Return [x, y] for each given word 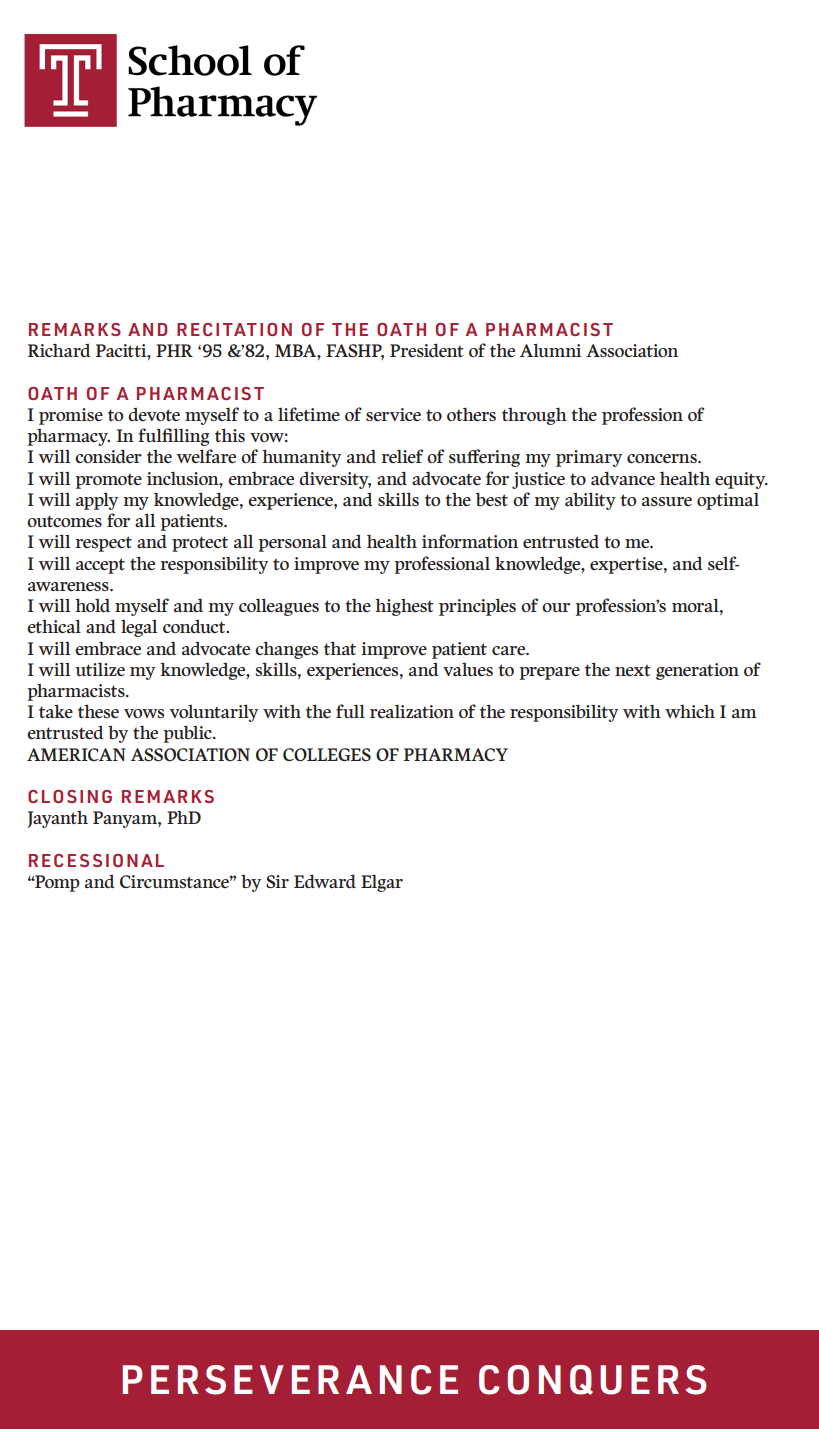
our [556, 607]
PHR [174, 350]
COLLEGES [327, 754]
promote [108, 481]
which [690, 711]
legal [139, 628]
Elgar [382, 883]
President [427, 350]
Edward [325, 881]
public [188, 734]
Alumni [550, 350]
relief [402, 456]
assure [667, 501]
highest [404, 607]
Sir [277, 881]
